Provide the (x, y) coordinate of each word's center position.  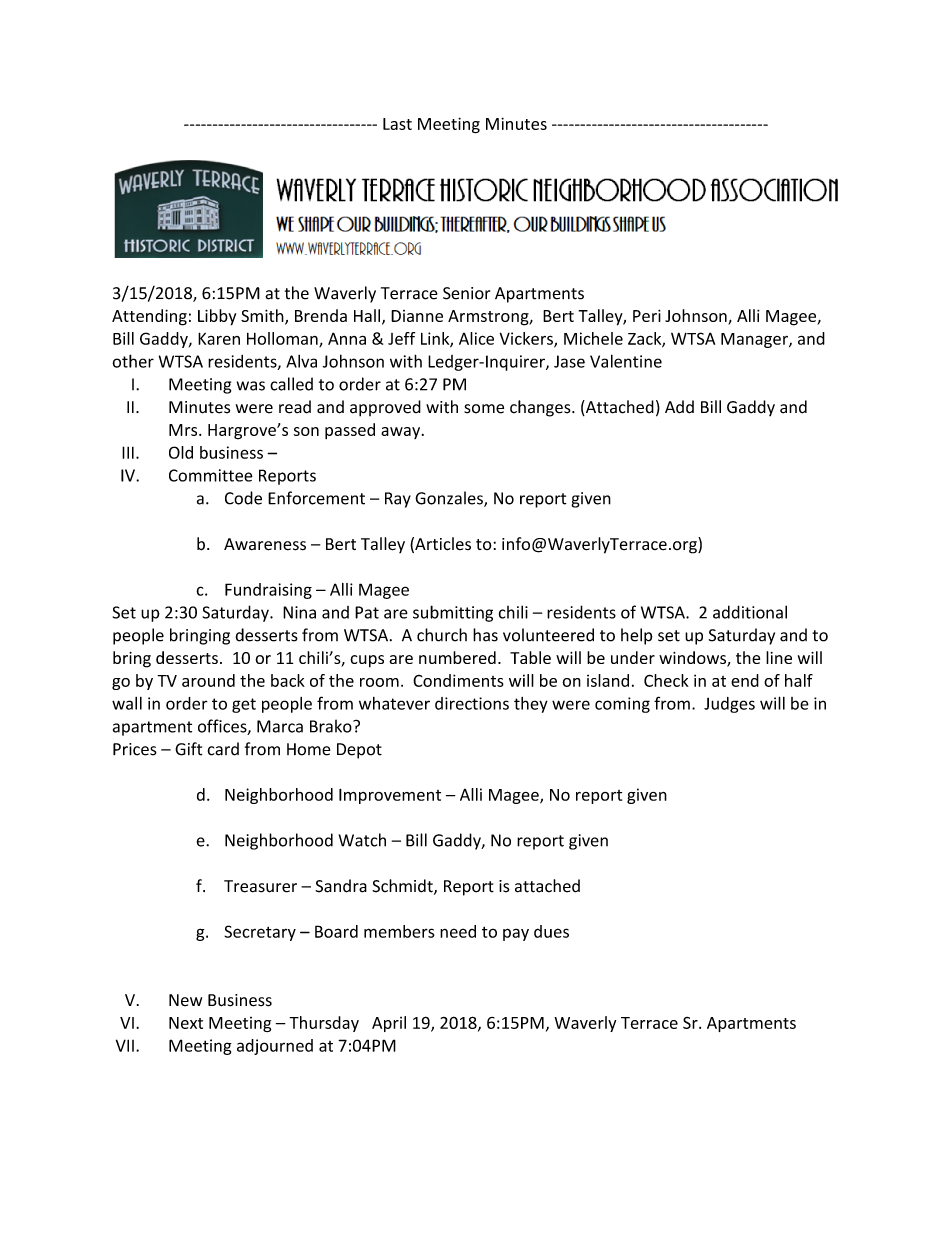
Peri (647, 315)
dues (551, 931)
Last (397, 124)
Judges (729, 705)
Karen (219, 338)
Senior (466, 293)
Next (186, 1023)
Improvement (390, 796)
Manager (755, 340)
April (389, 1024)
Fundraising (268, 591)
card (223, 749)
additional (750, 612)
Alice (476, 338)
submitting (453, 613)
